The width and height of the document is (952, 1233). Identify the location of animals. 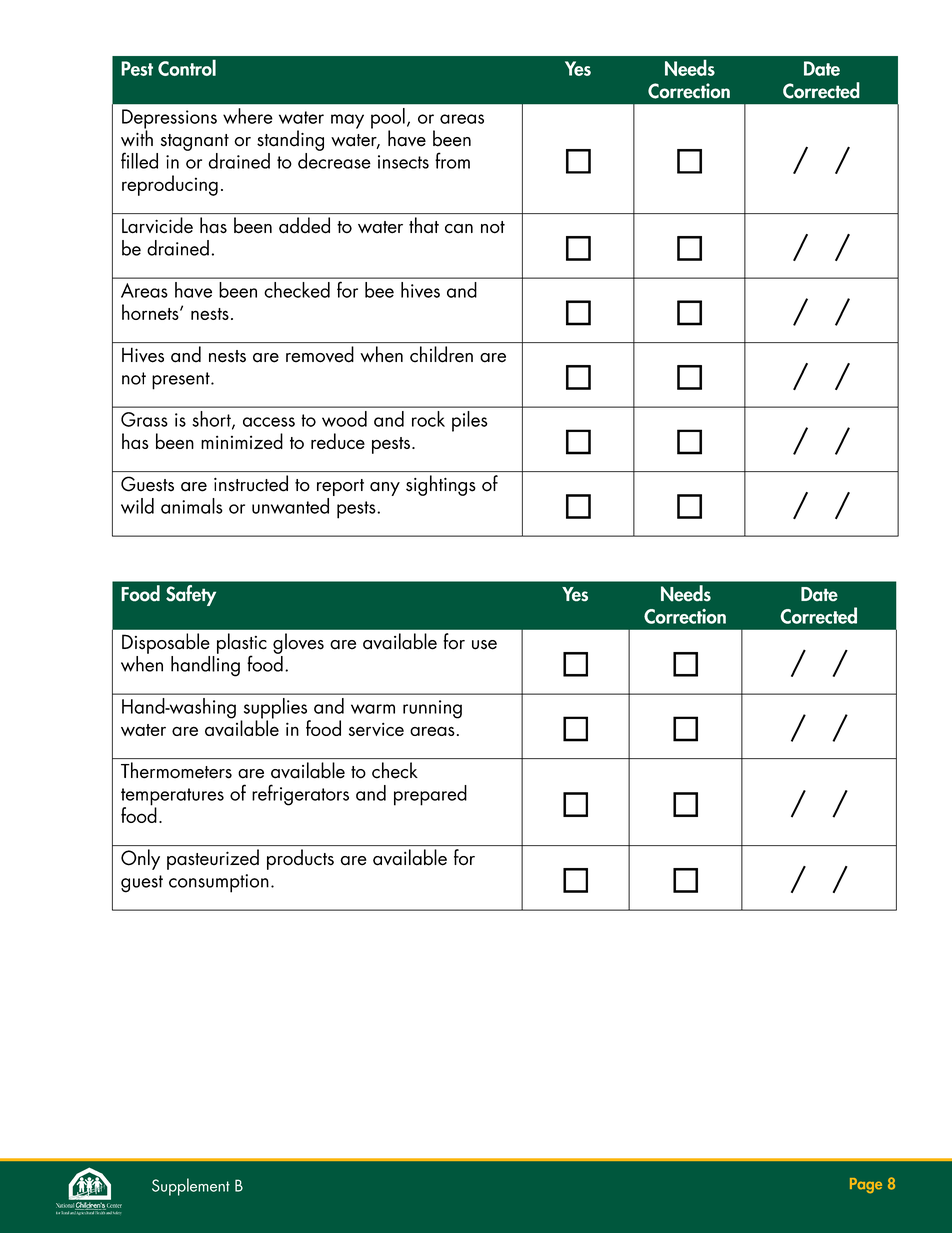
(192, 506).
